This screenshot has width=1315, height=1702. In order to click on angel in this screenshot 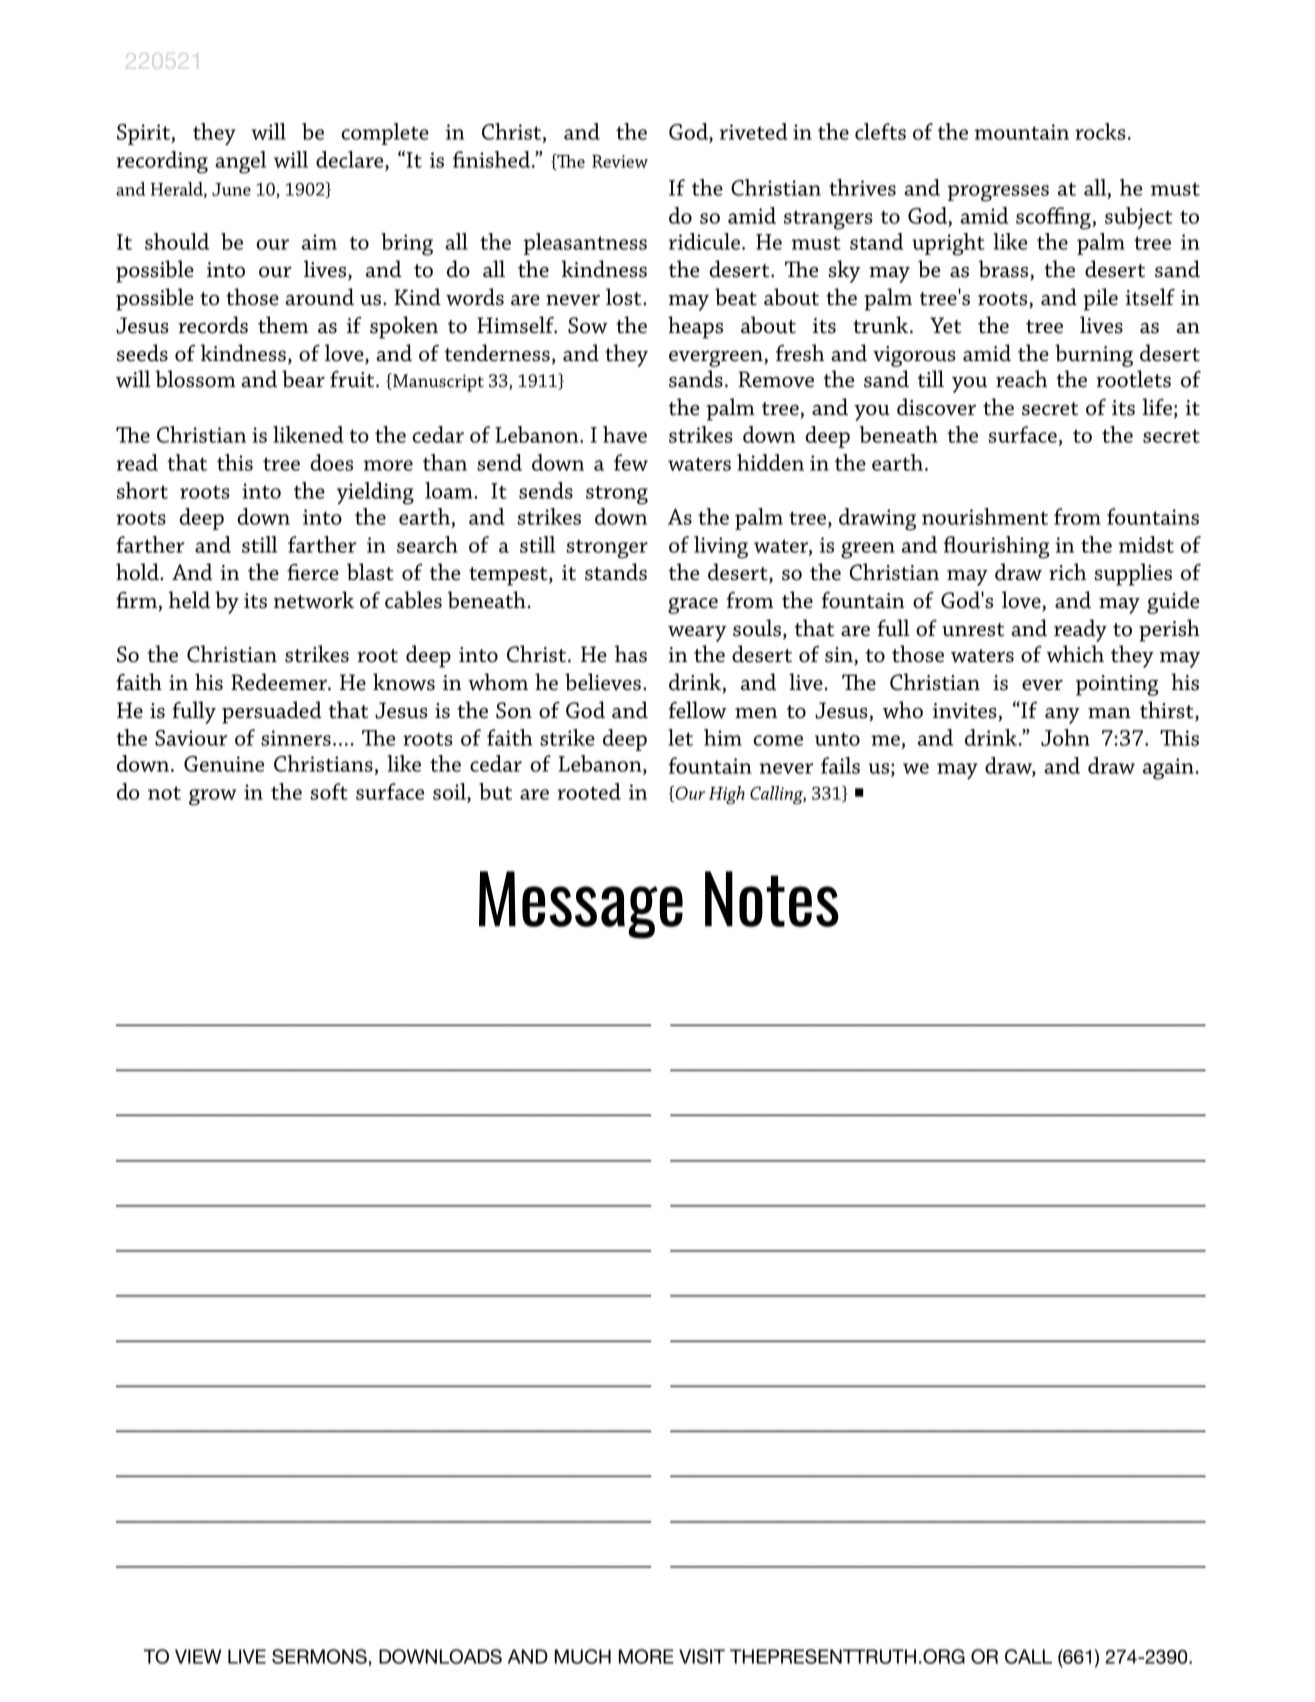, I will do `click(240, 162)`.
